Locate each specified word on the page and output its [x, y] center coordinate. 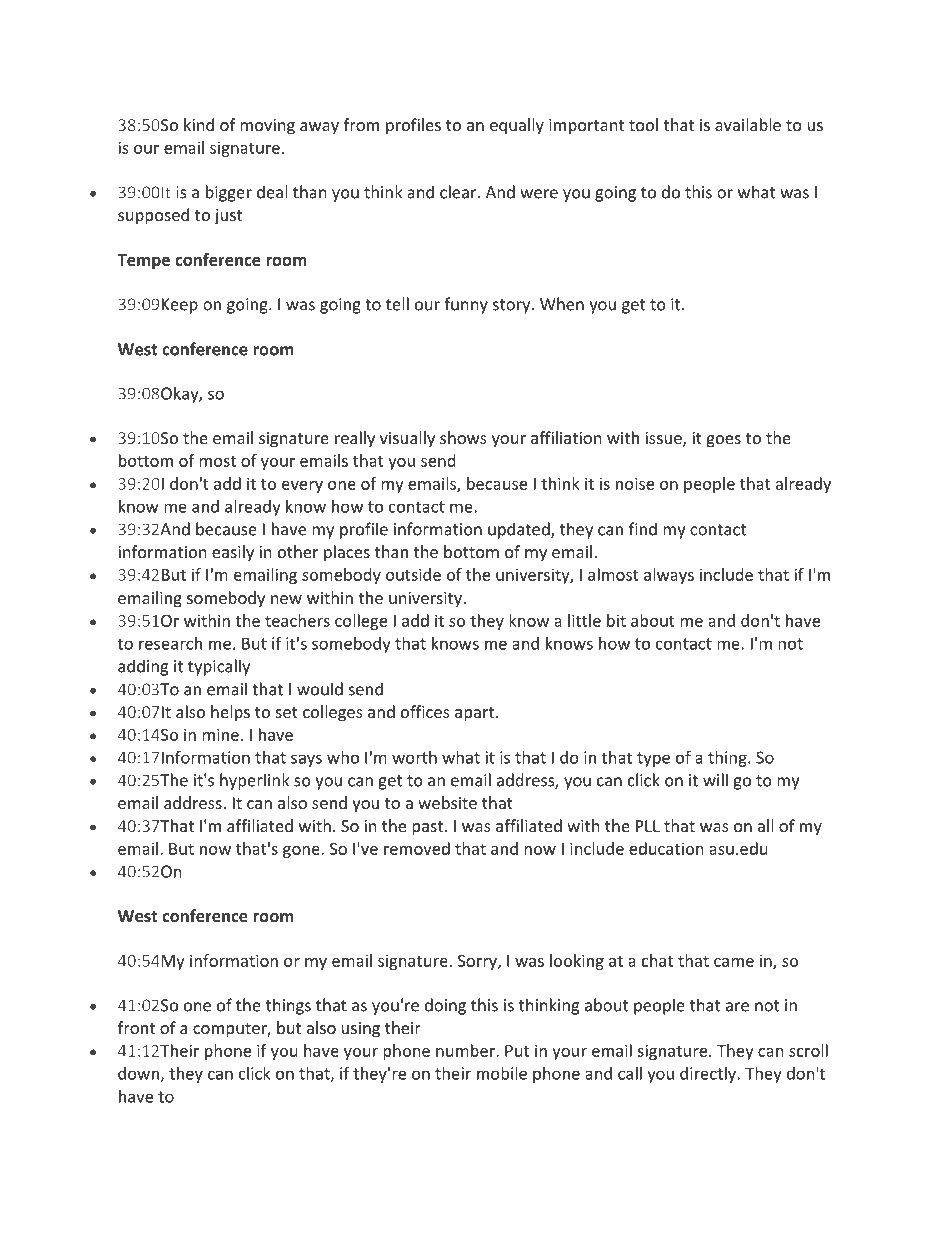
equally [517, 126]
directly [709, 1075]
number [466, 1050]
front [136, 1027]
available [748, 124]
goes [724, 441]
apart [476, 714]
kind [199, 124]
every [302, 487]
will [715, 780]
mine [220, 734]
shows [463, 437]
